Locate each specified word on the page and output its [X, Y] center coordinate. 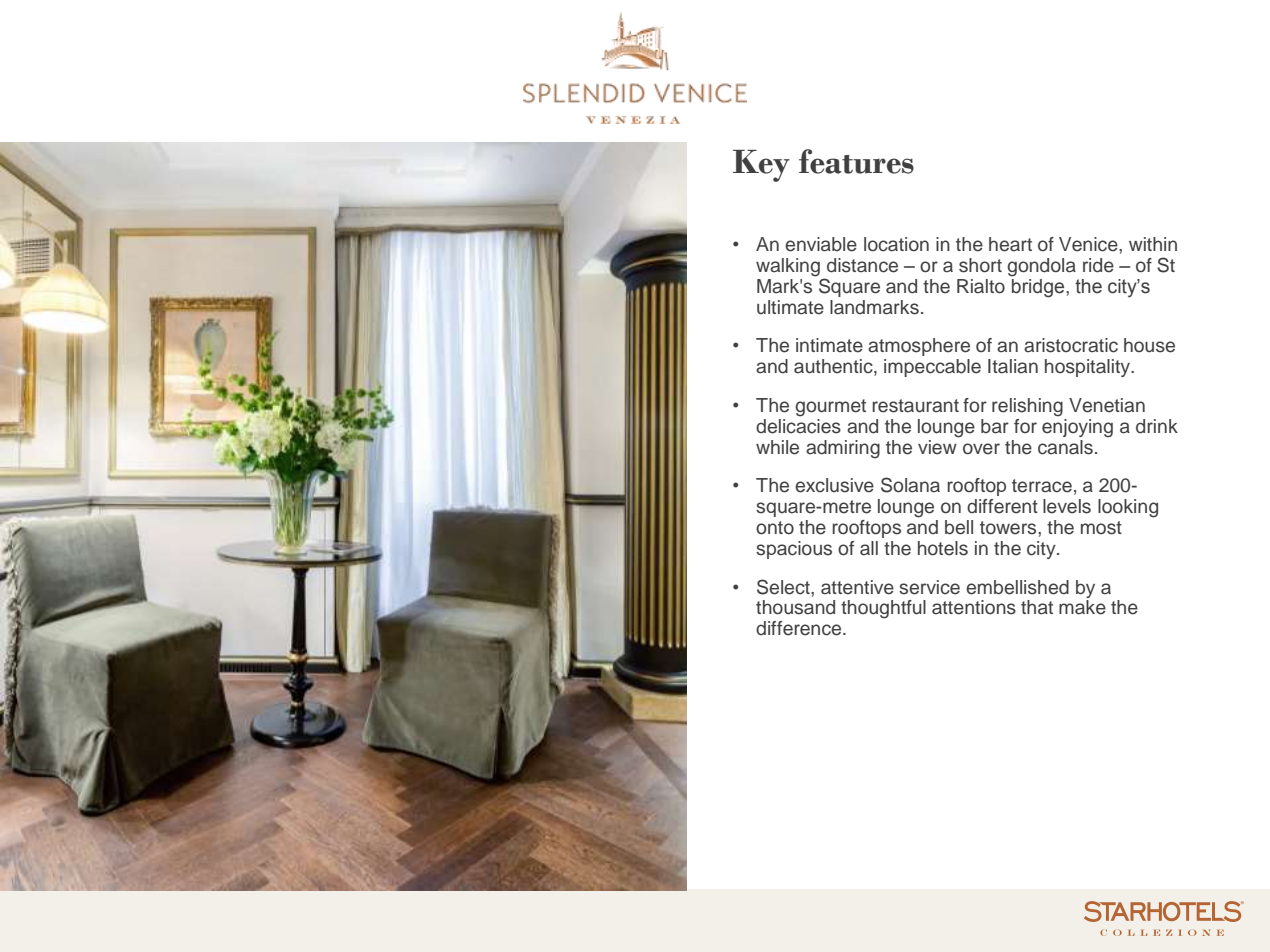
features [856, 161]
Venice [1089, 244]
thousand [795, 607]
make [1082, 607]
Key [761, 166]
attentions [974, 607]
